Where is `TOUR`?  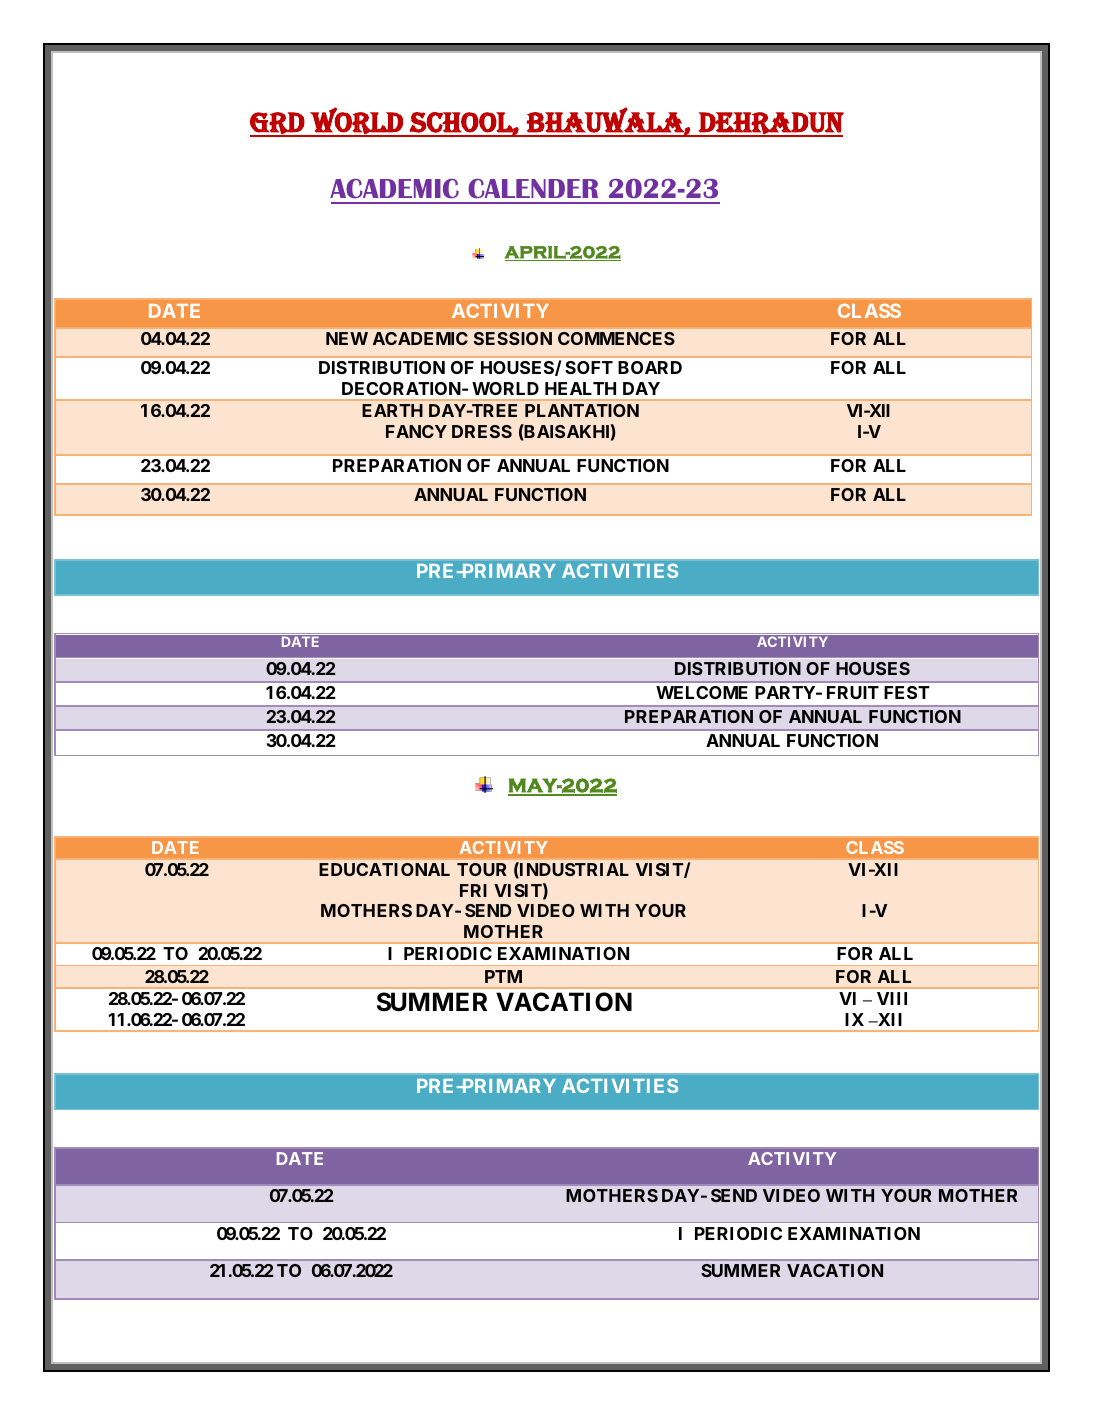
TOUR is located at coordinates (482, 869).
